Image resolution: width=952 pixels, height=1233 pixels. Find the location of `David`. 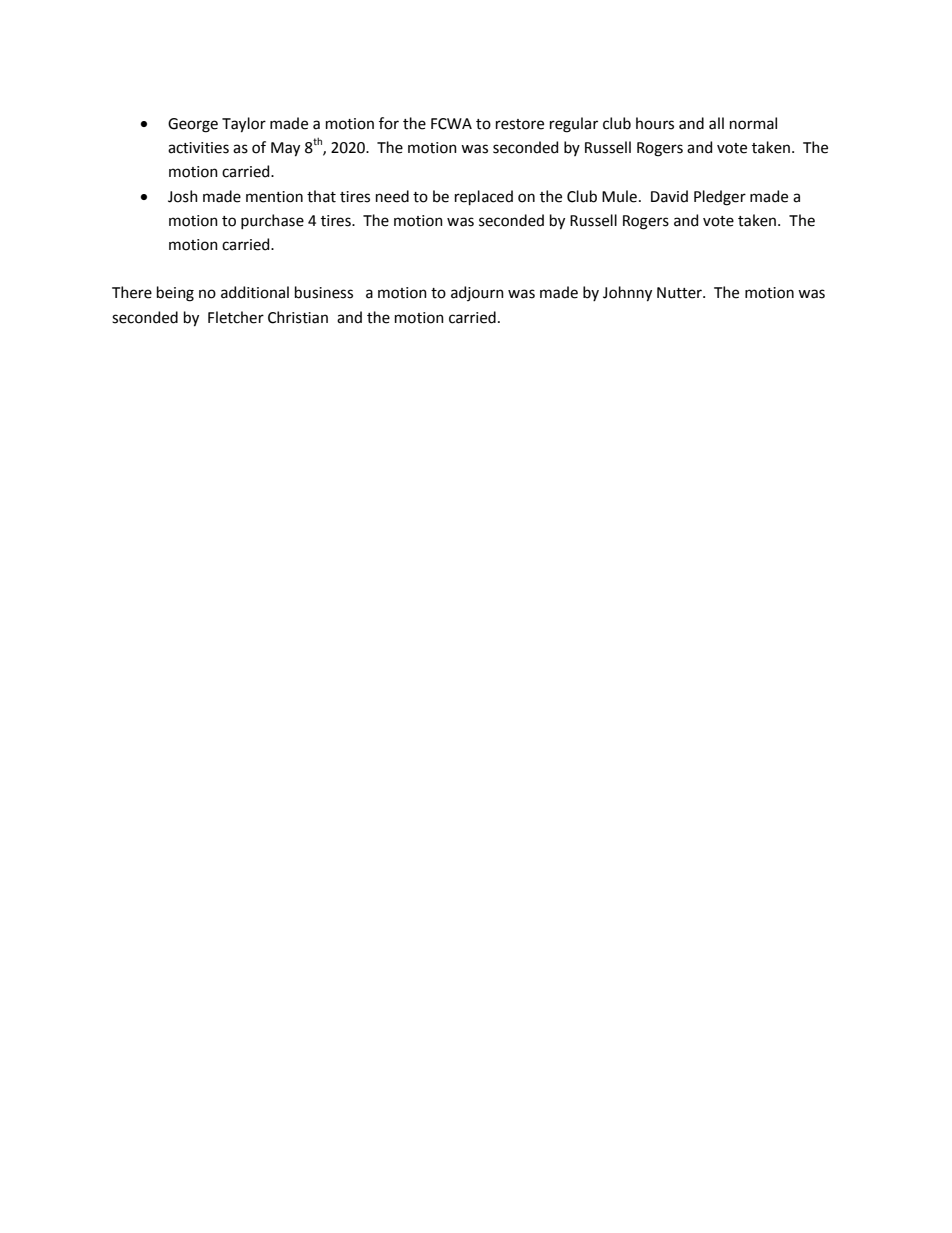

David is located at coordinates (669, 196).
